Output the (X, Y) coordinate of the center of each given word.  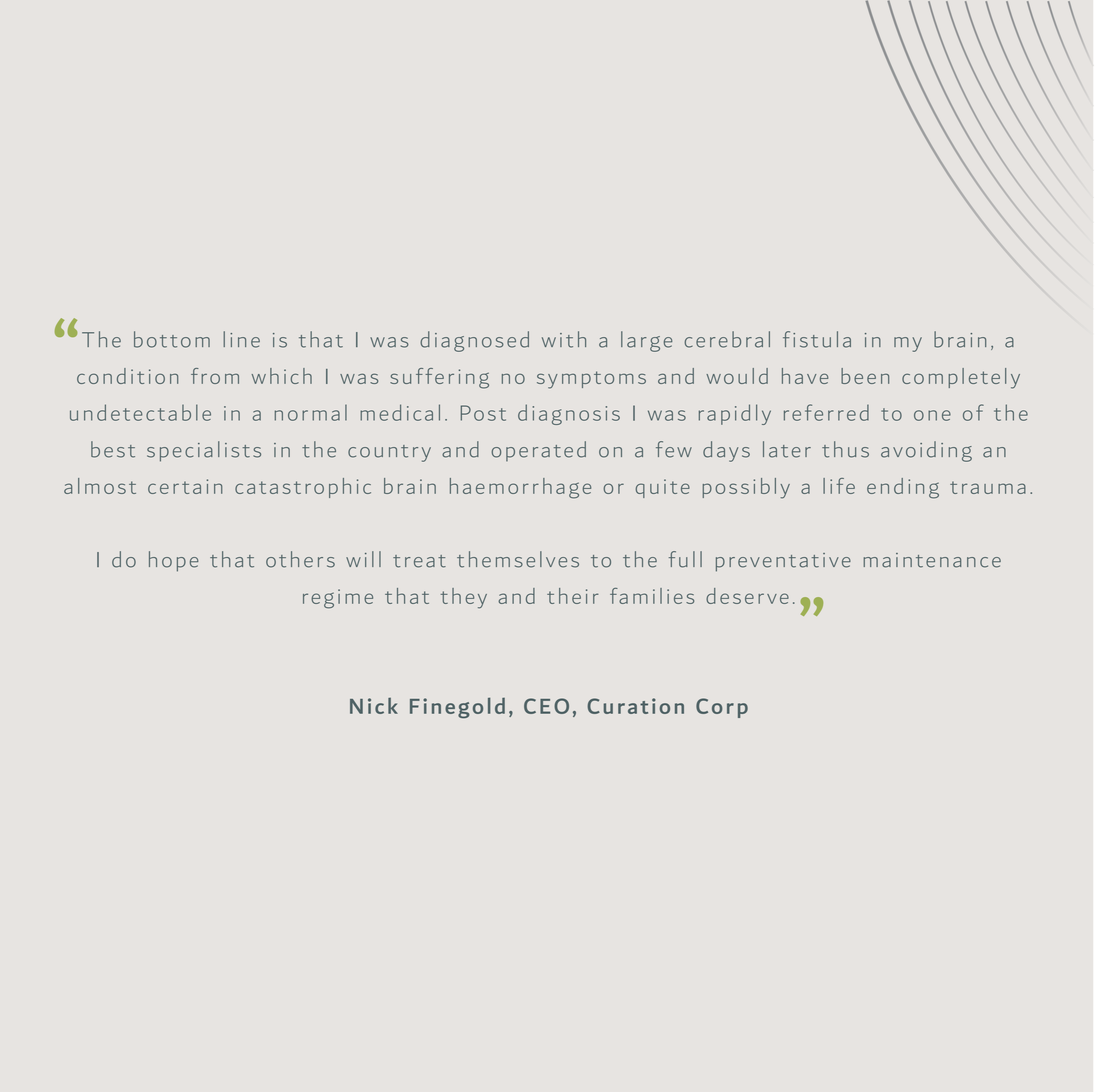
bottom (172, 339)
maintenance (932, 560)
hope (174, 561)
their (573, 596)
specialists (204, 451)
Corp (722, 708)
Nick (374, 706)
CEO (546, 706)
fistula (817, 339)
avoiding (926, 451)
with (564, 339)
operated (538, 451)
